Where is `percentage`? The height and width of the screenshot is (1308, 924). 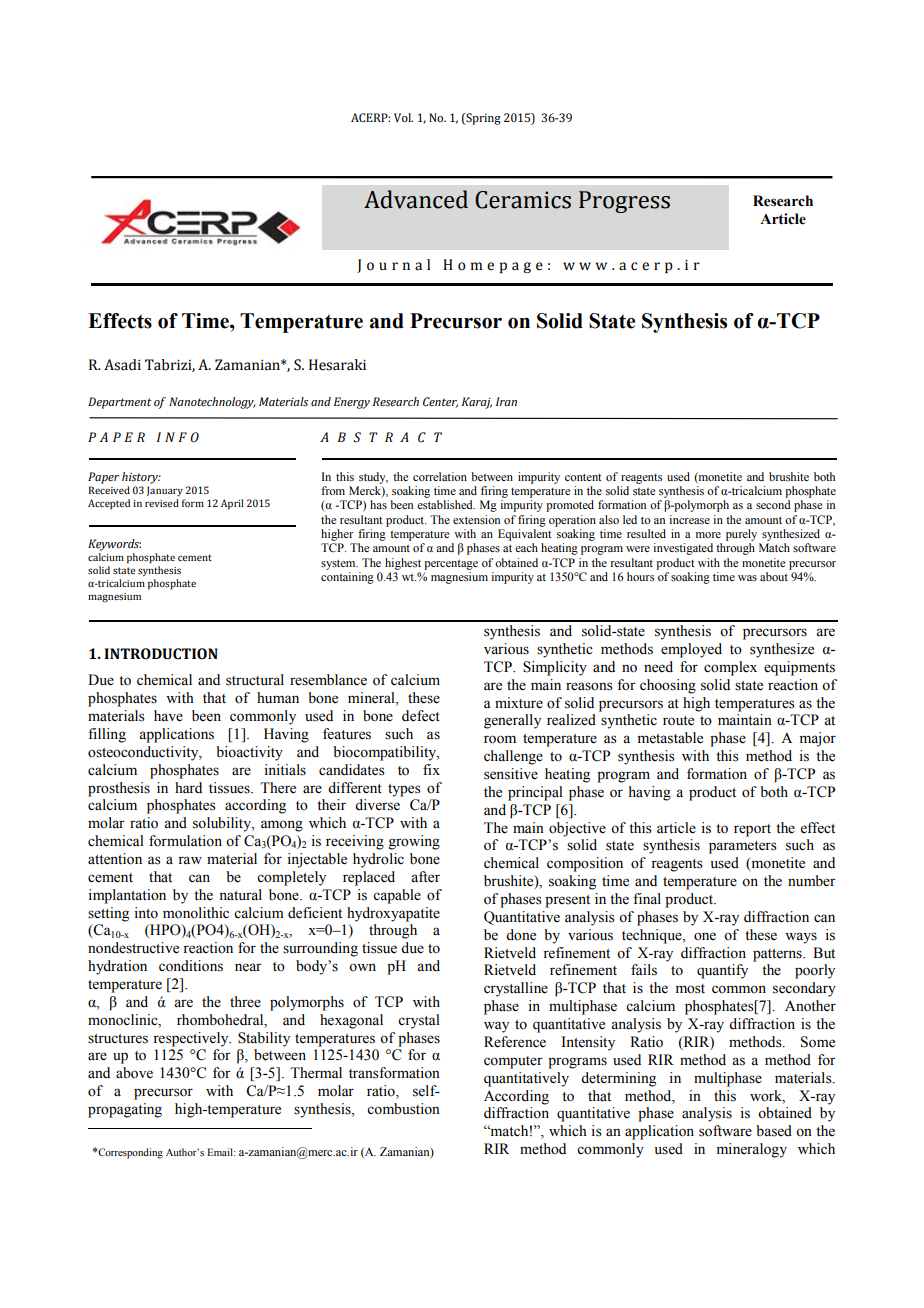 percentage is located at coordinates (451, 565).
